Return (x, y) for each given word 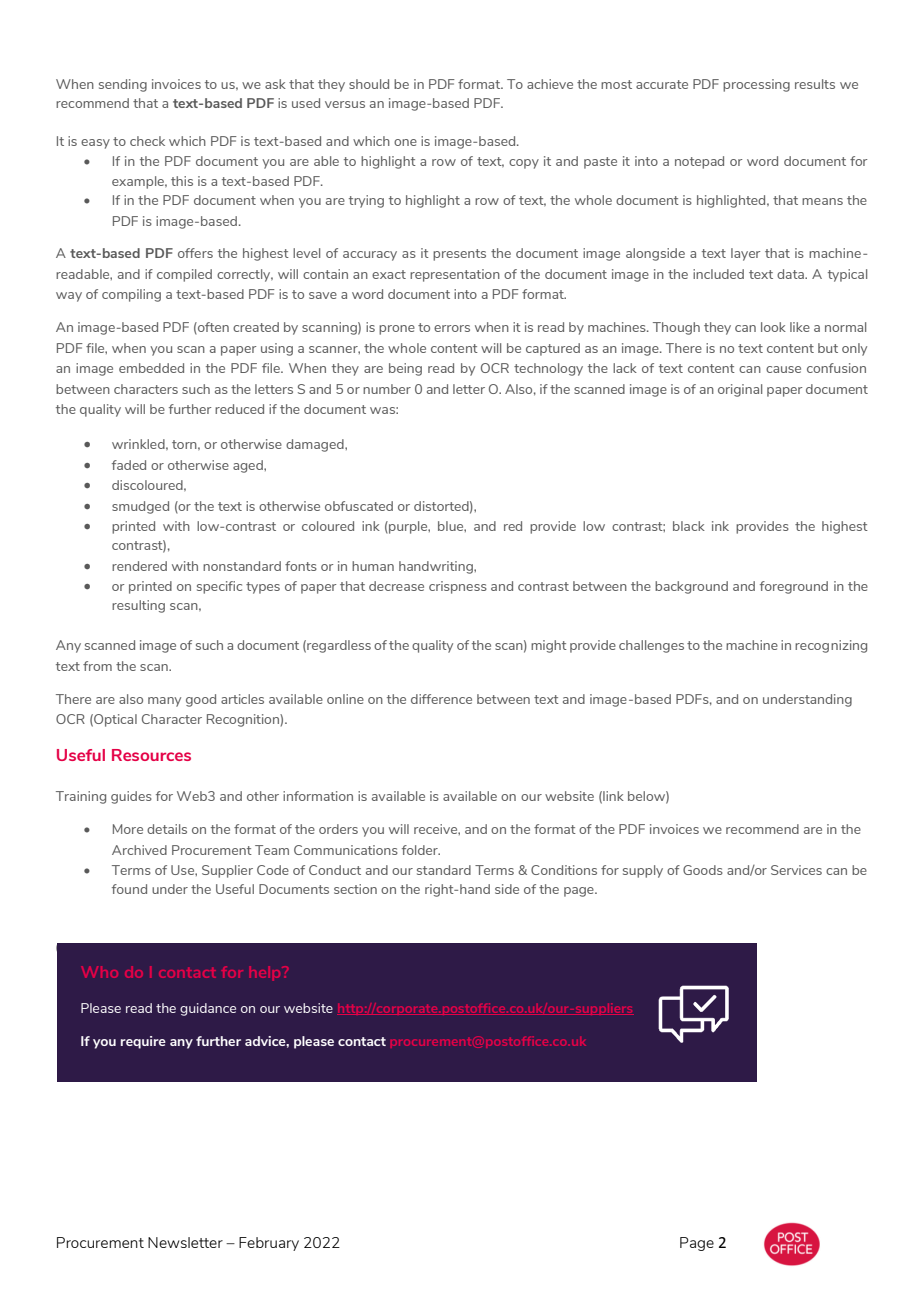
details (167, 829)
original (740, 390)
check (147, 141)
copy (524, 164)
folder (421, 850)
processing (756, 85)
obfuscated (359, 506)
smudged (140, 507)
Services (796, 870)
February (269, 1244)
